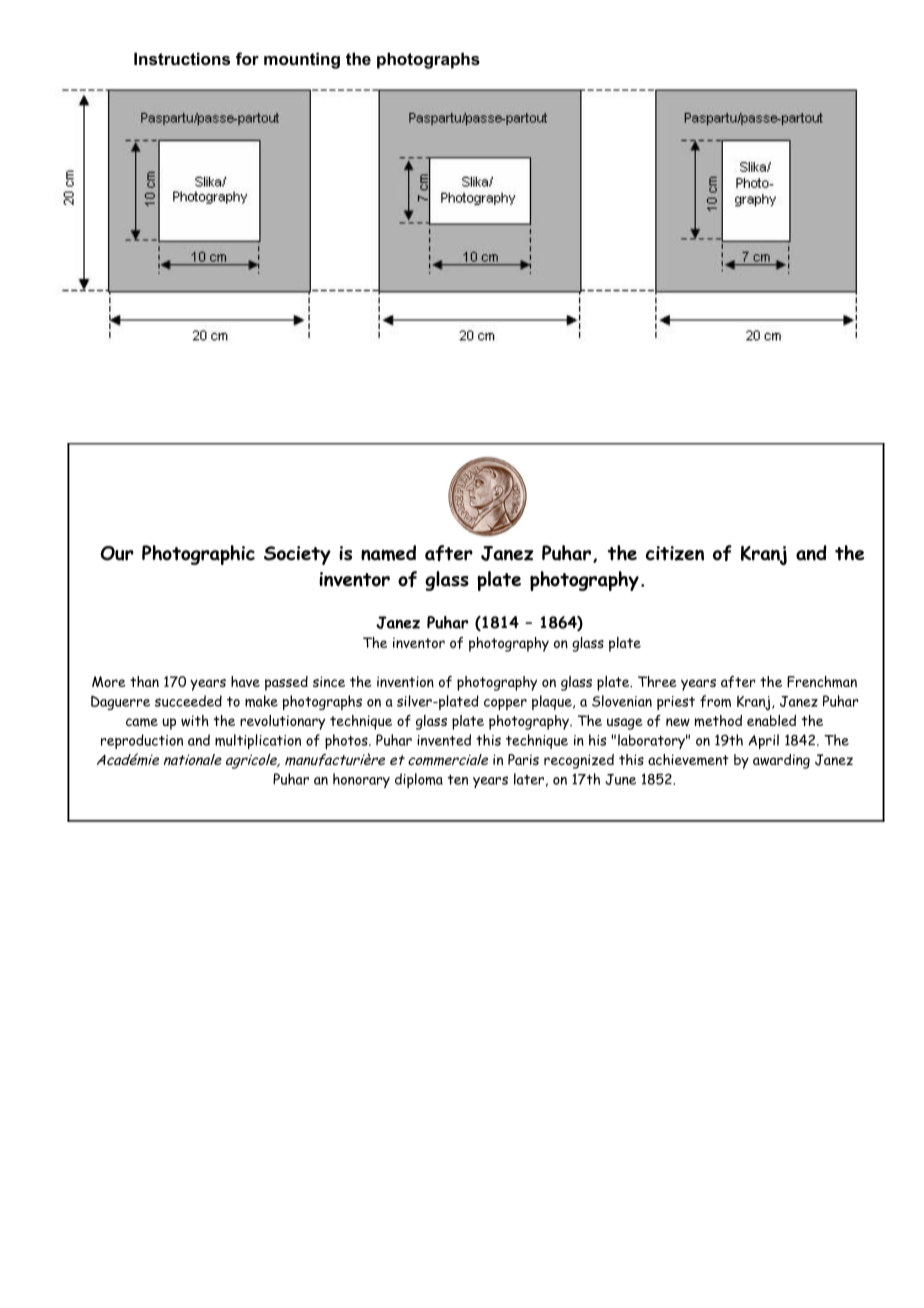 The width and height of the document is (924, 1308). I want to click on for, so click(247, 58).
